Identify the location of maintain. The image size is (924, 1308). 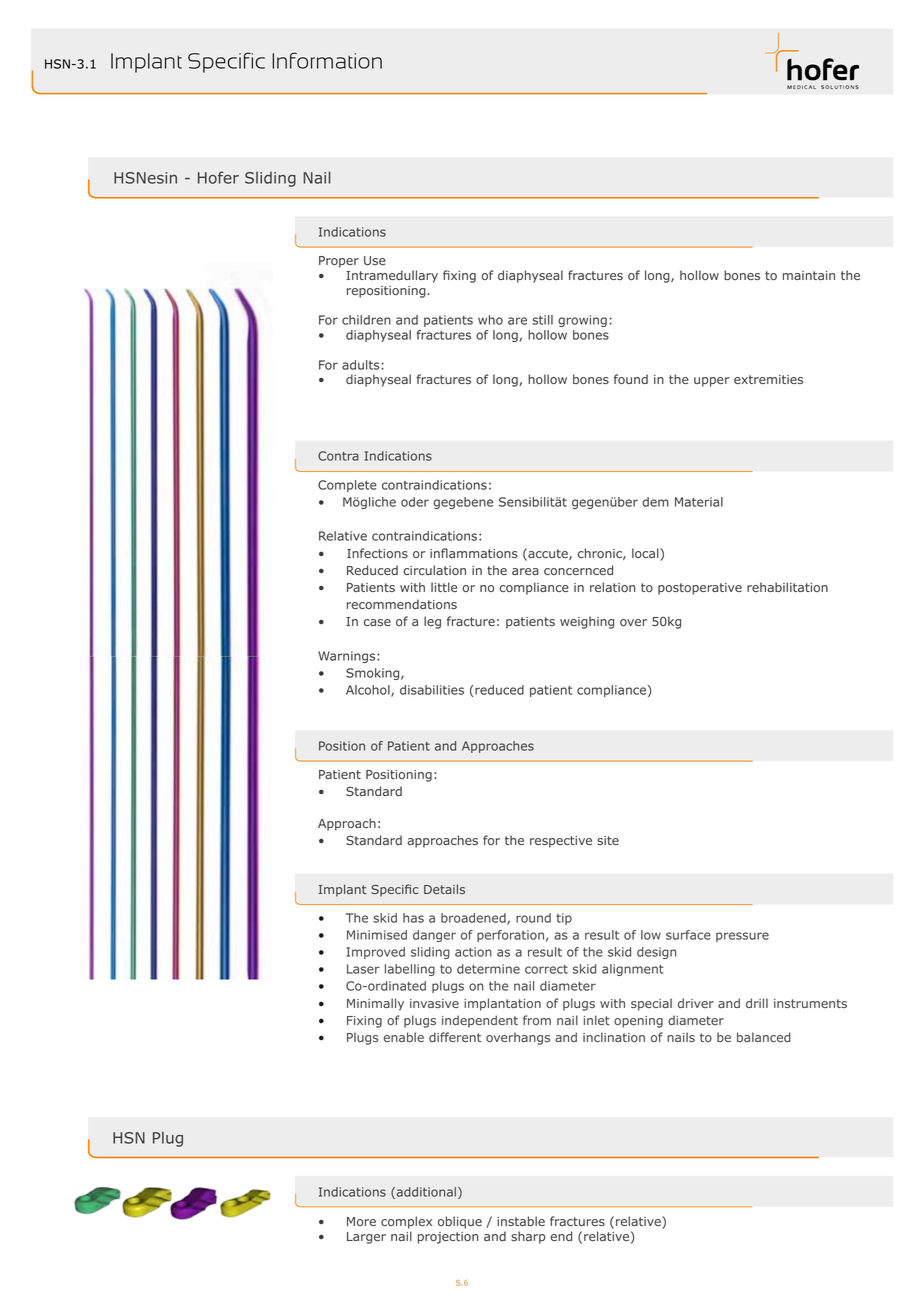
(809, 275).
